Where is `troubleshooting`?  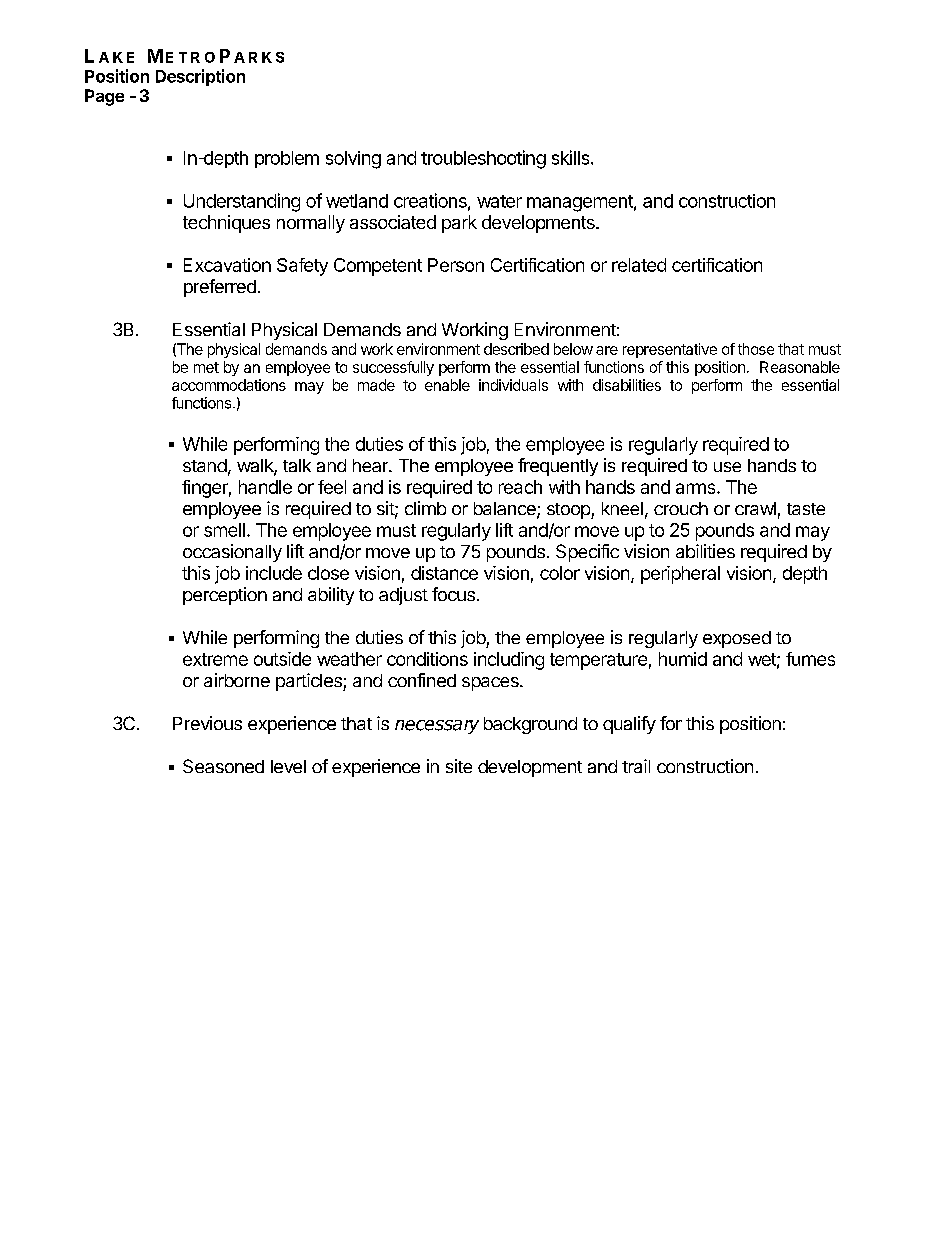 troubleshooting is located at coordinates (483, 159).
